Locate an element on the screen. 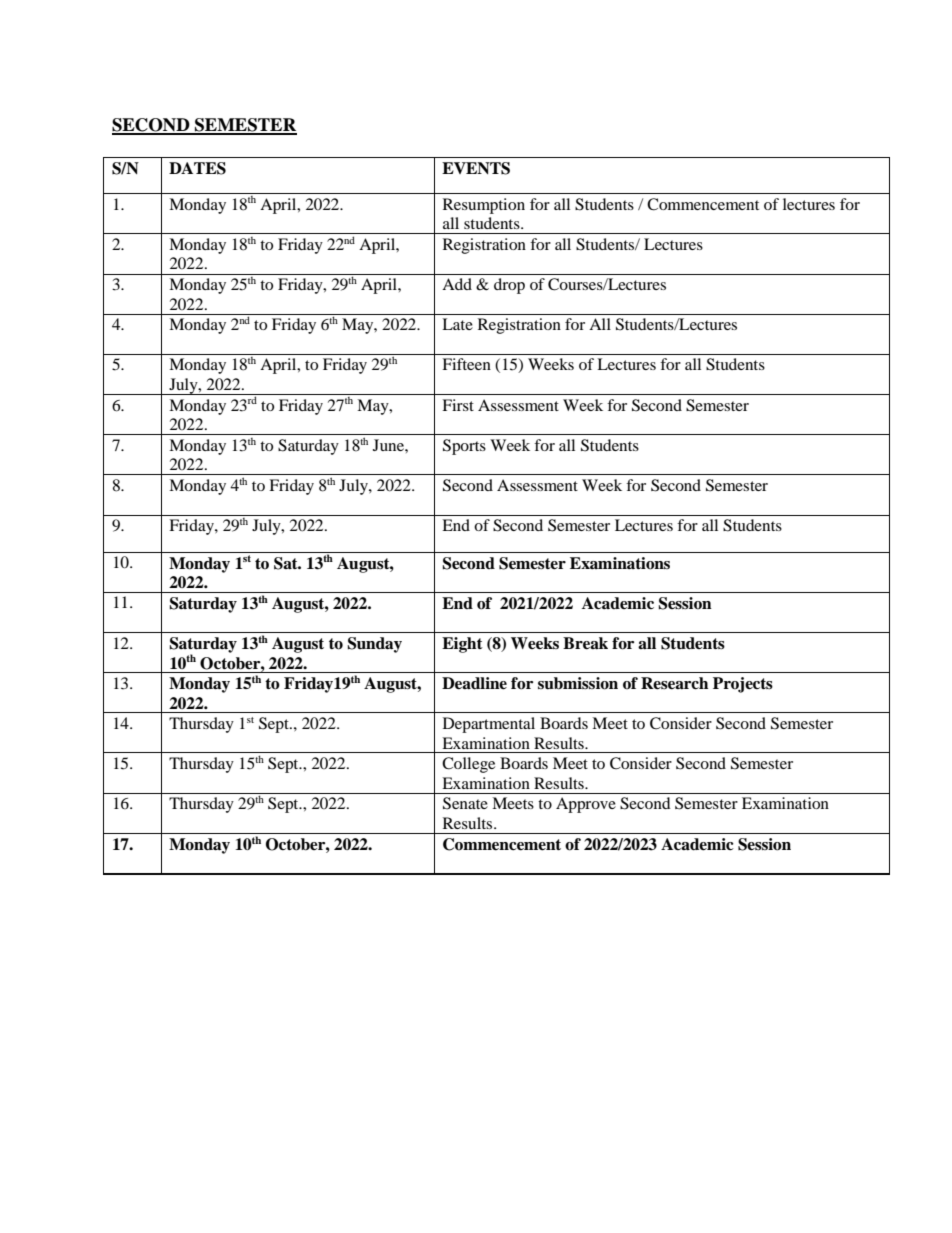  Senate is located at coordinates (465, 803).
